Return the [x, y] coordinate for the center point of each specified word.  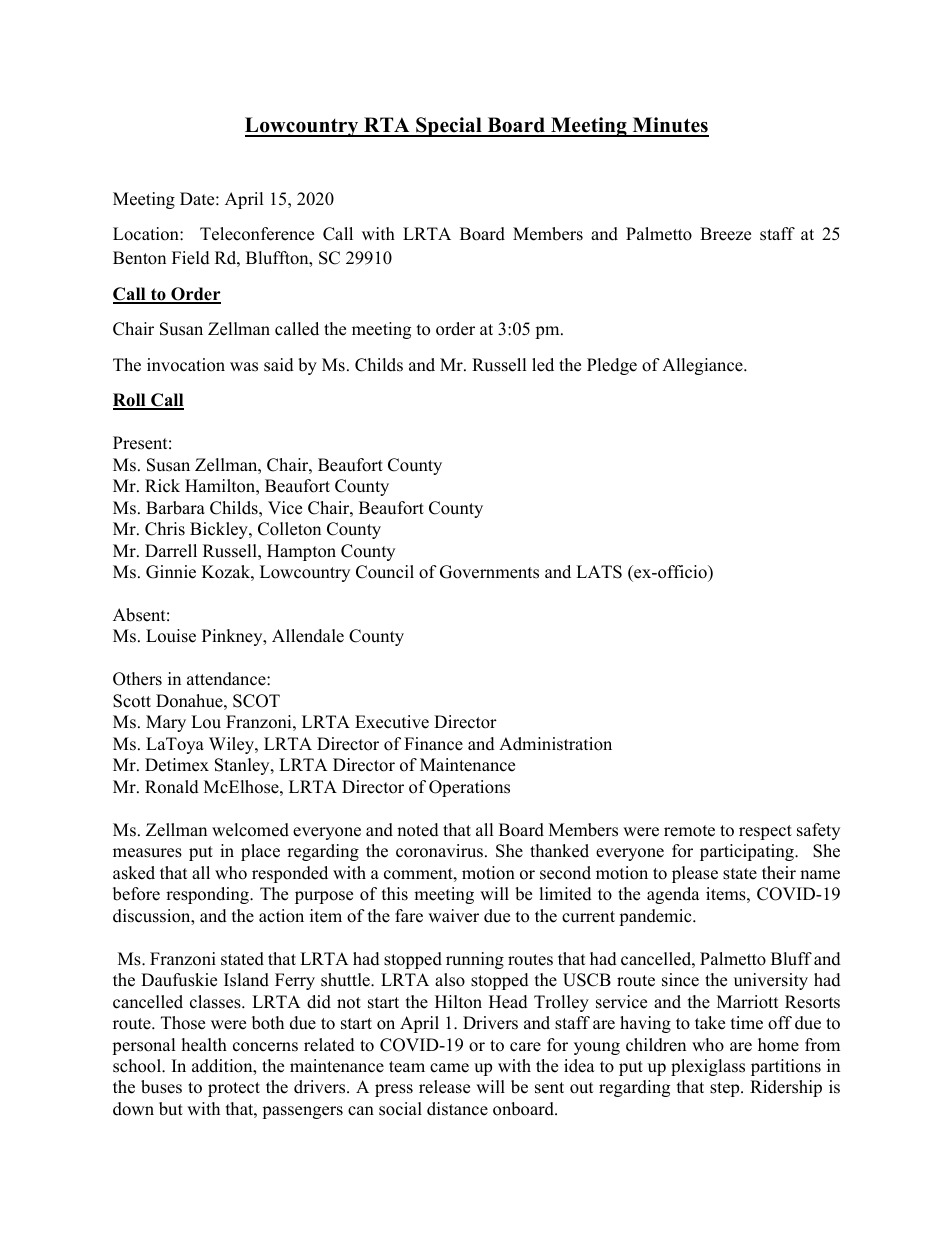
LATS [599, 572]
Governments [489, 572]
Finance [433, 744]
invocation [186, 365]
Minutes [669, 126]
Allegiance [703, 366]
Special [449, 127]
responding [208, 895]
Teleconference [257, 234]
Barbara [175, 508]
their [779, 873]
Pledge [612, 366]
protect [234, 1089]
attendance [227, 679]
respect [765, 832]
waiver [453, 916]
